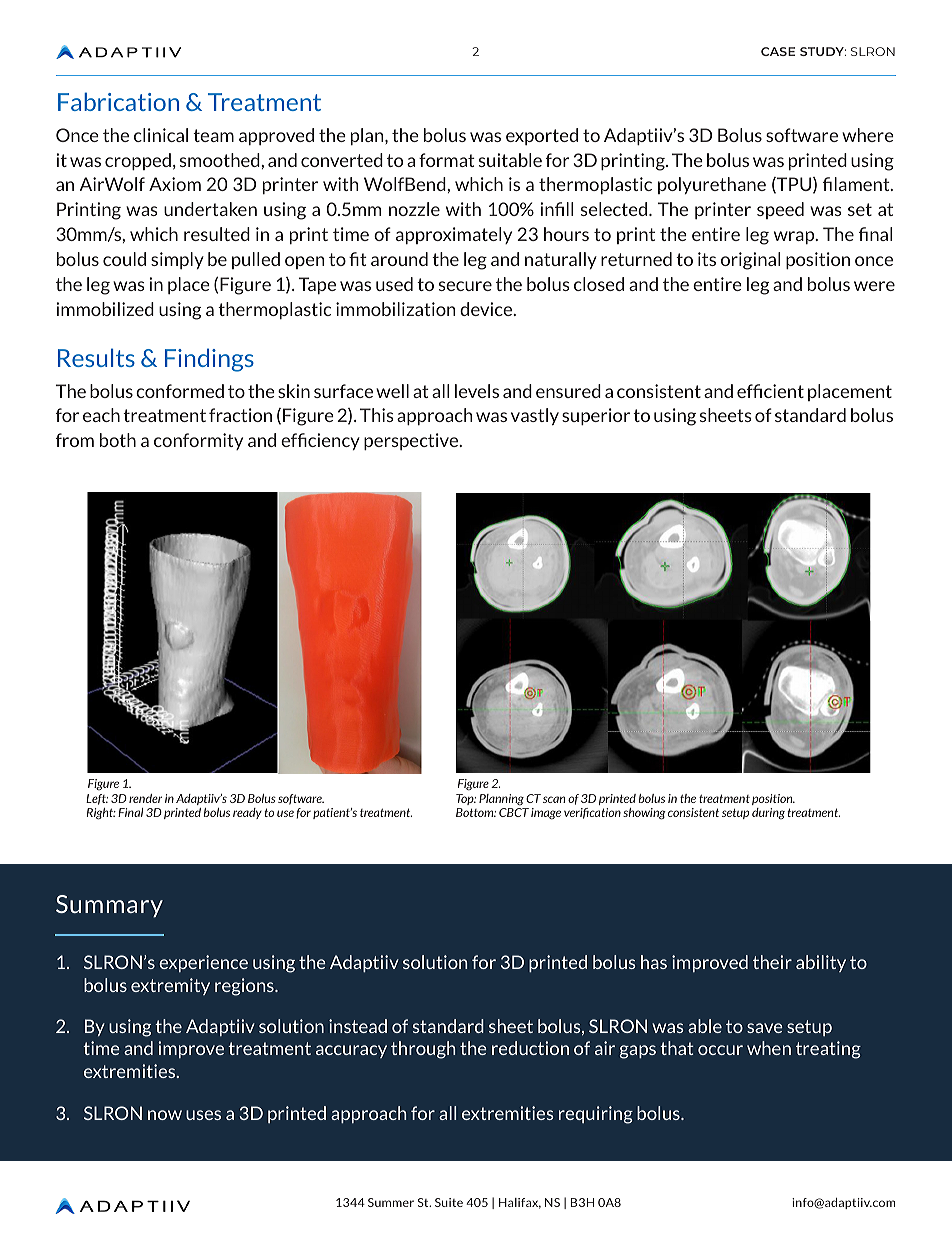 This page has height=1233, width=952. I want to click on now, so click(165, 1115).
